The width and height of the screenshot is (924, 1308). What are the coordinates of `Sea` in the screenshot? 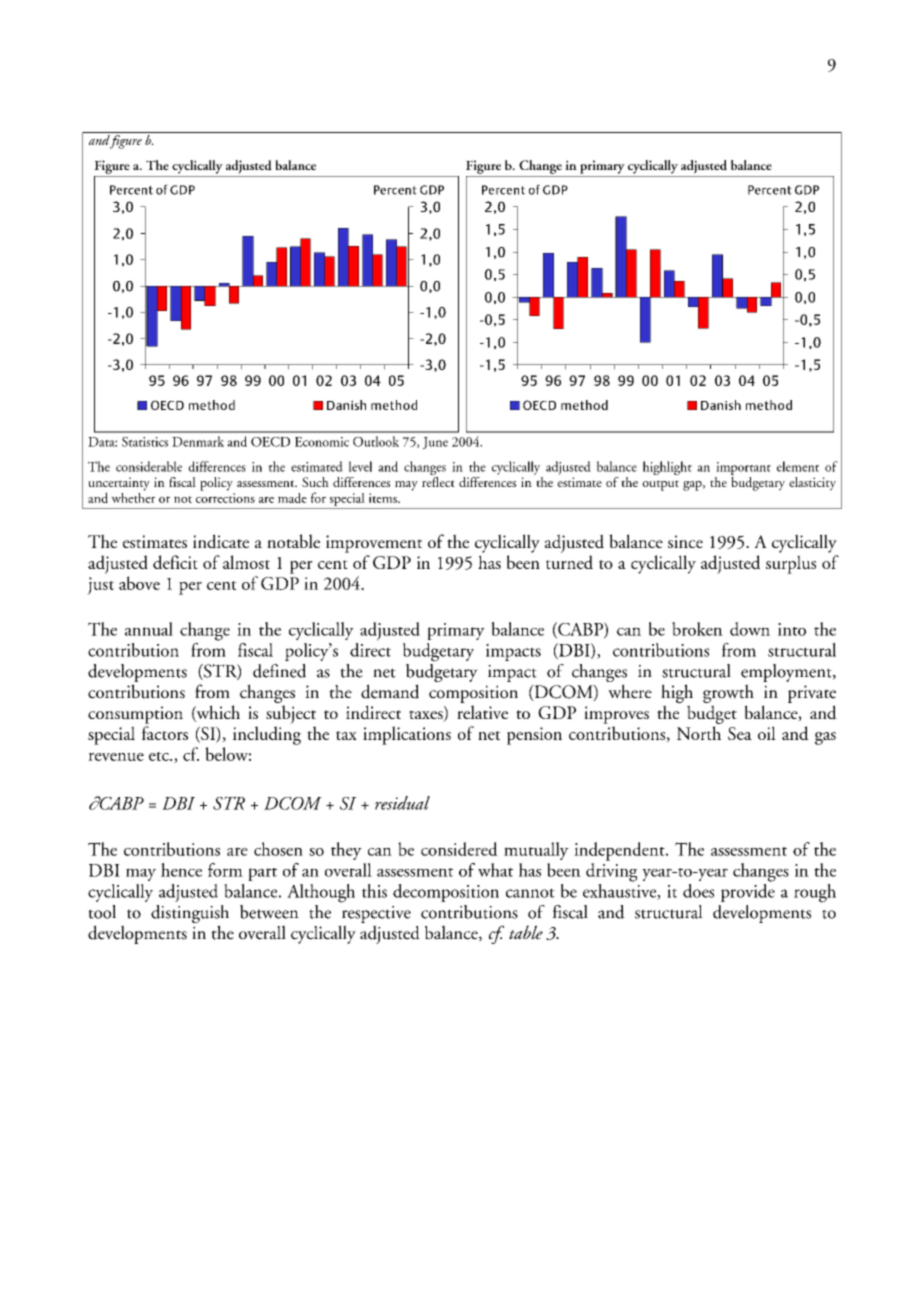 It's located at (740, 733).
